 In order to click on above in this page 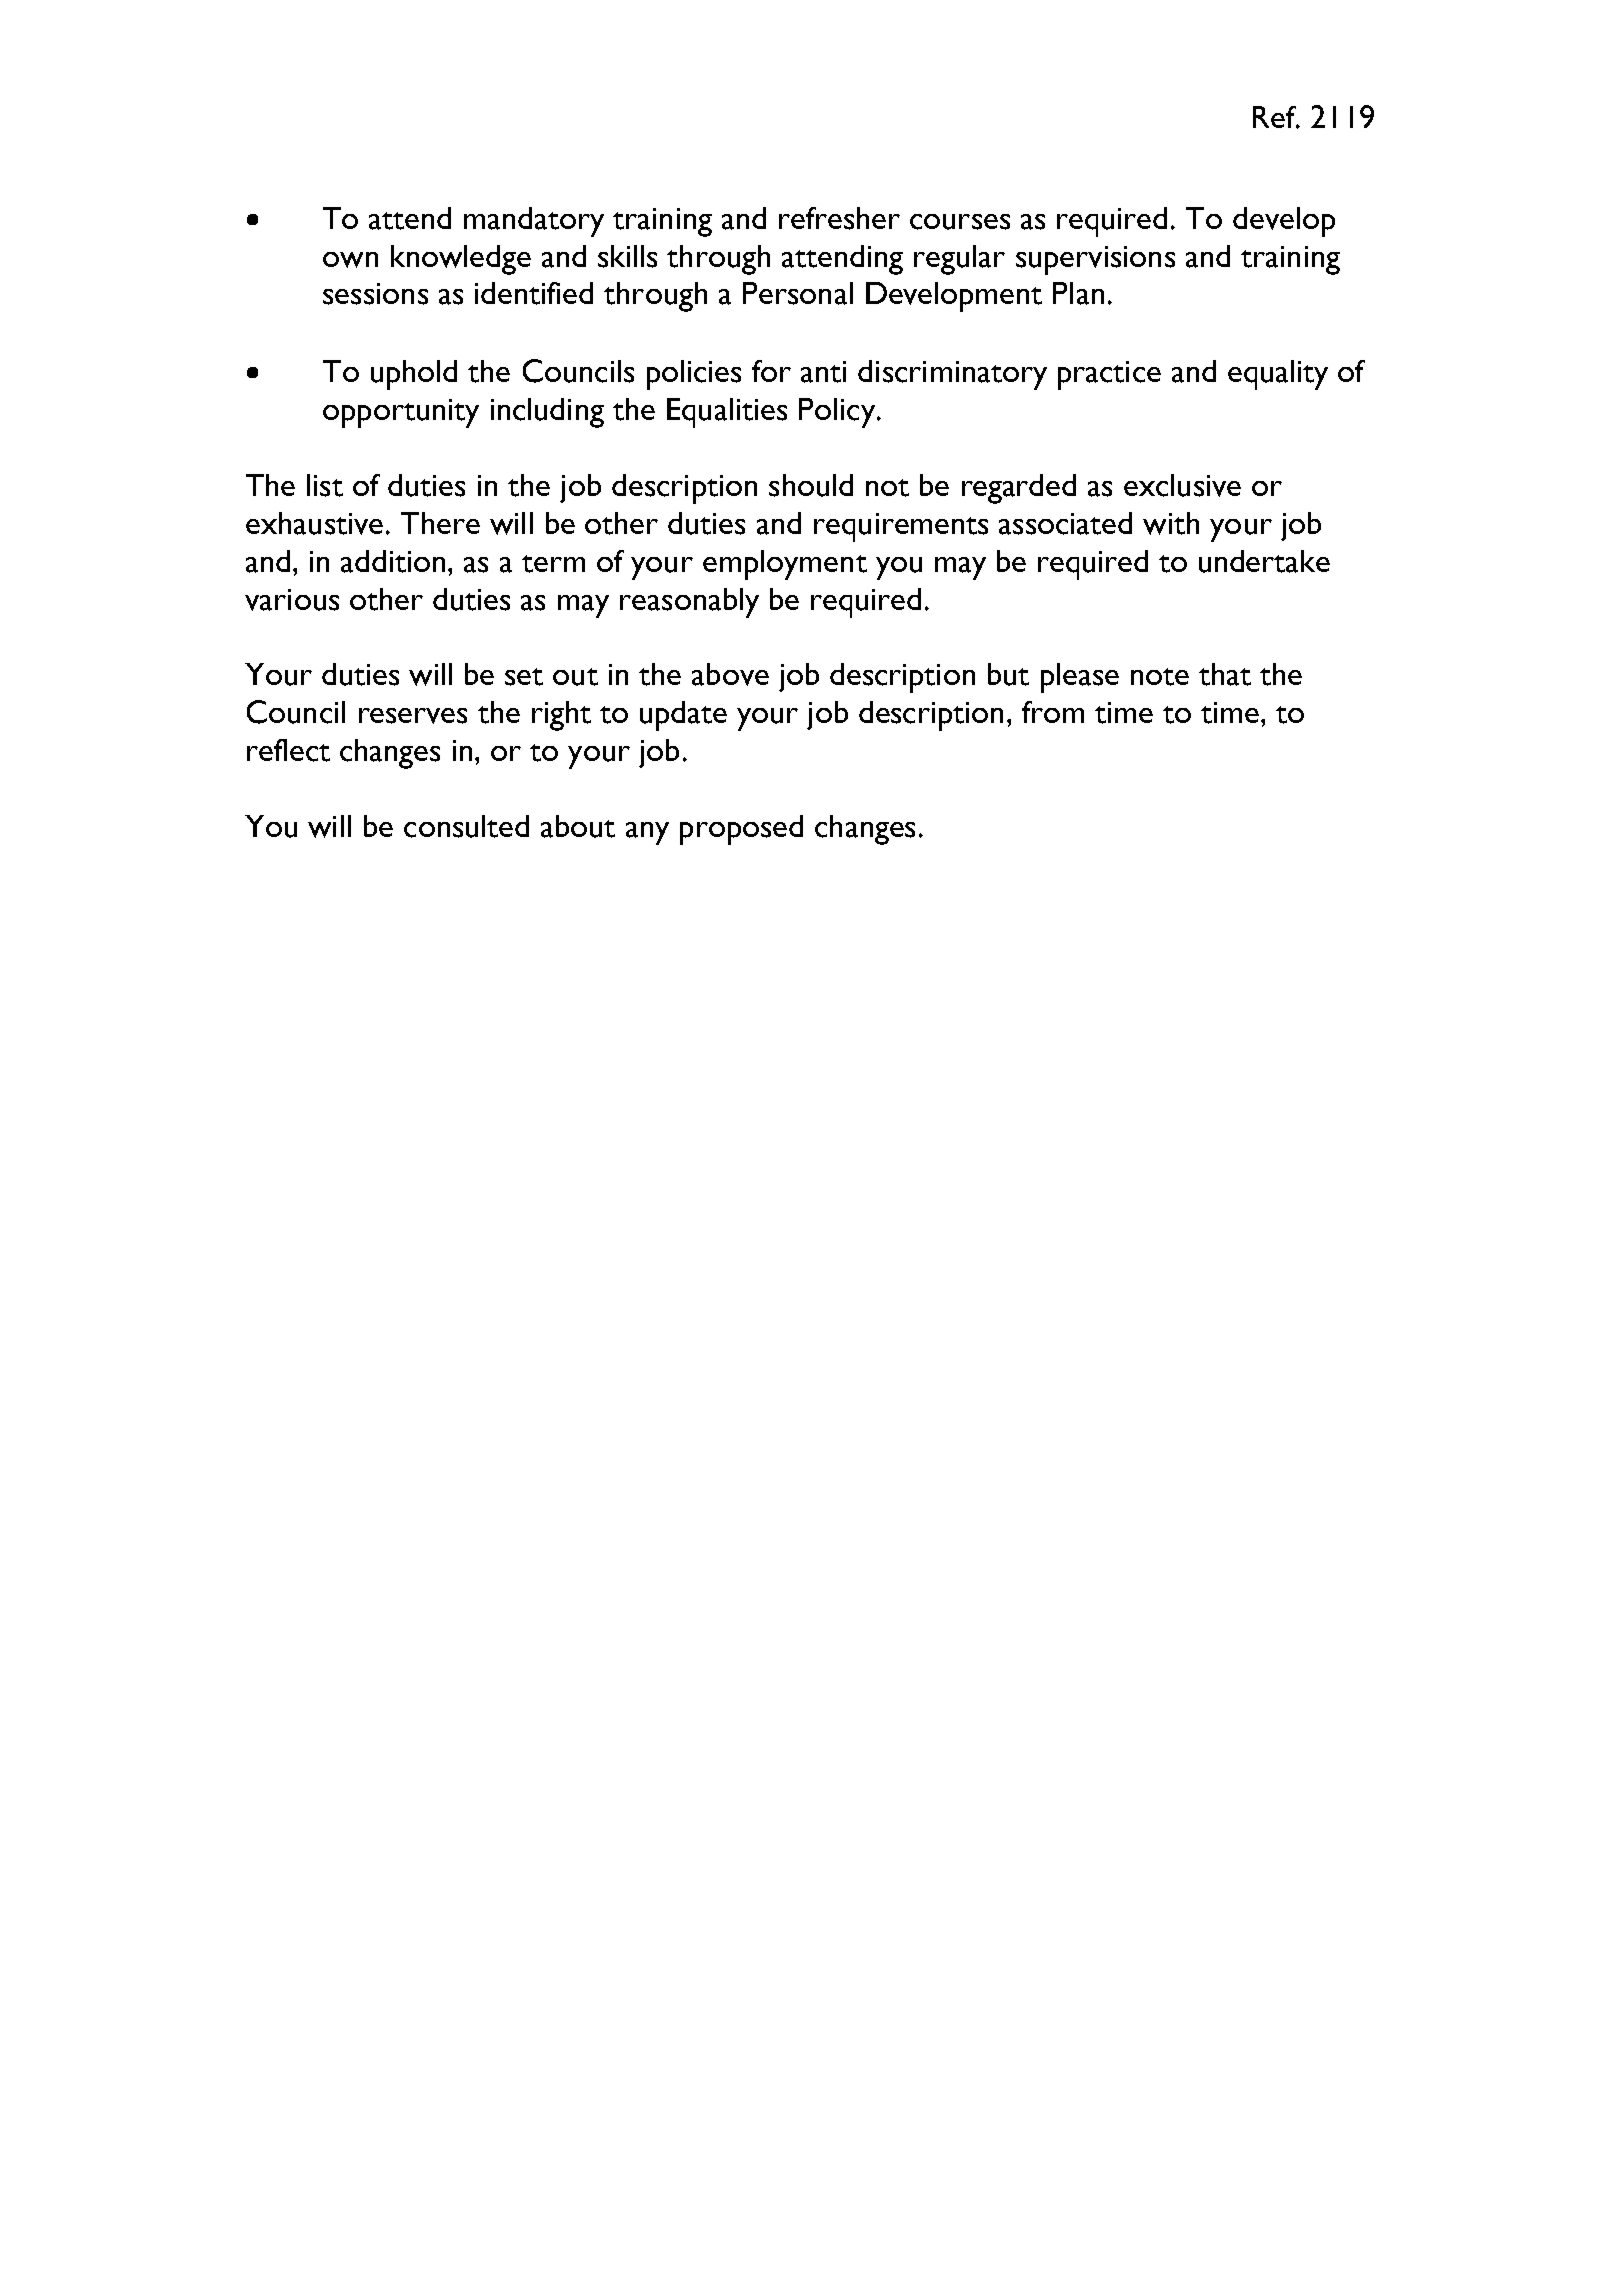, I will do `click(730, 674)`.
